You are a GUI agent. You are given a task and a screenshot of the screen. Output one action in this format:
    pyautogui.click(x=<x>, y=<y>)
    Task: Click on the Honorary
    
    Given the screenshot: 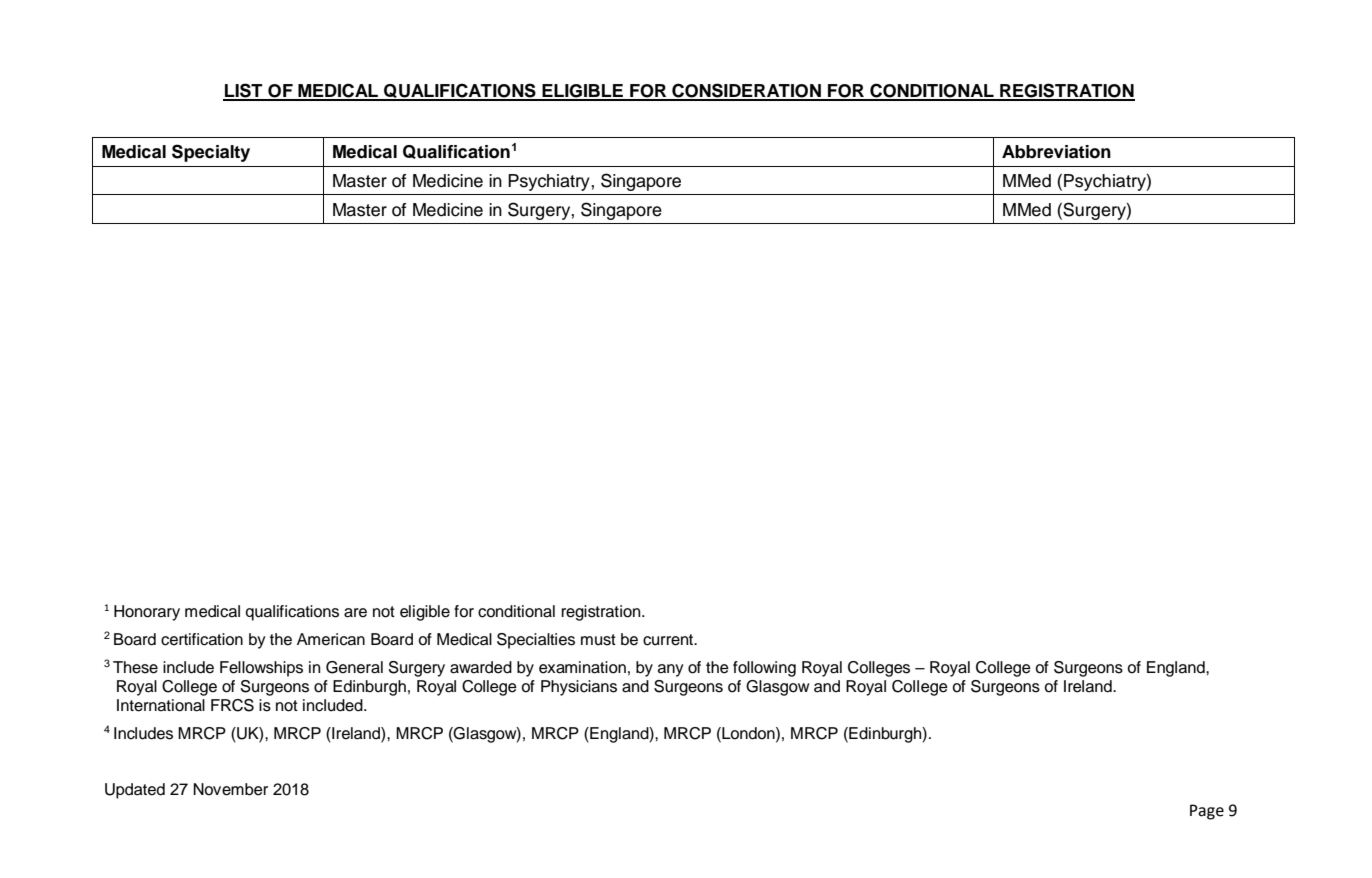 What is the action you would take?
    pyautogui.click(x=147, y=613)
